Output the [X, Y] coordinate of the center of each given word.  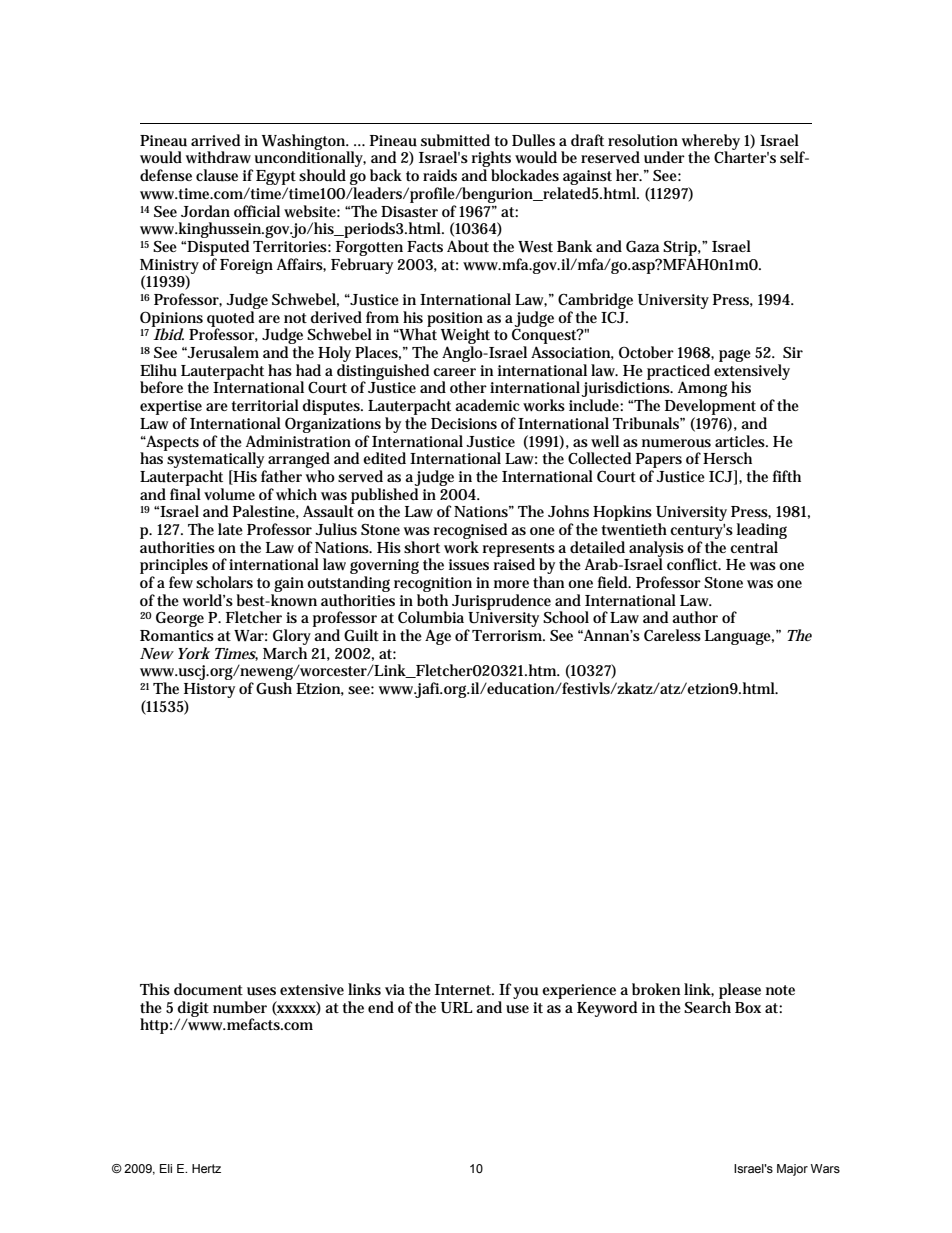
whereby [711, 143]
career [454, 372]
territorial [265, 405]
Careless [672, 635]
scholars [224, 582]
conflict [693, 564]
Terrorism [507, 635]
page [735, 355]
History [209, 692]
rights [491, 160]
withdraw [218, 157]
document [208, 989]
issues [469, 565]
